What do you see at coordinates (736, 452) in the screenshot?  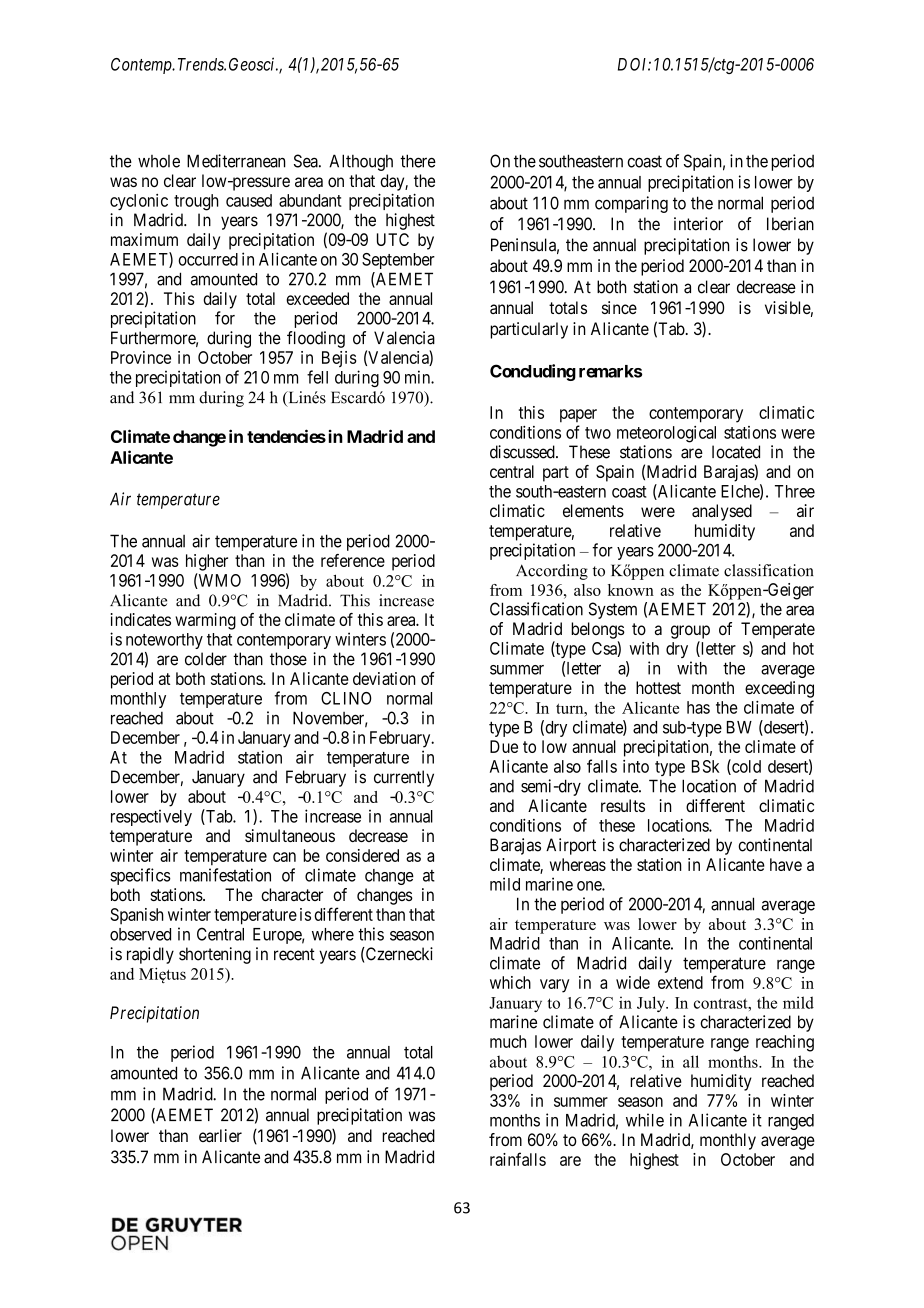 I see `located` at bounding box center [736, 452].
